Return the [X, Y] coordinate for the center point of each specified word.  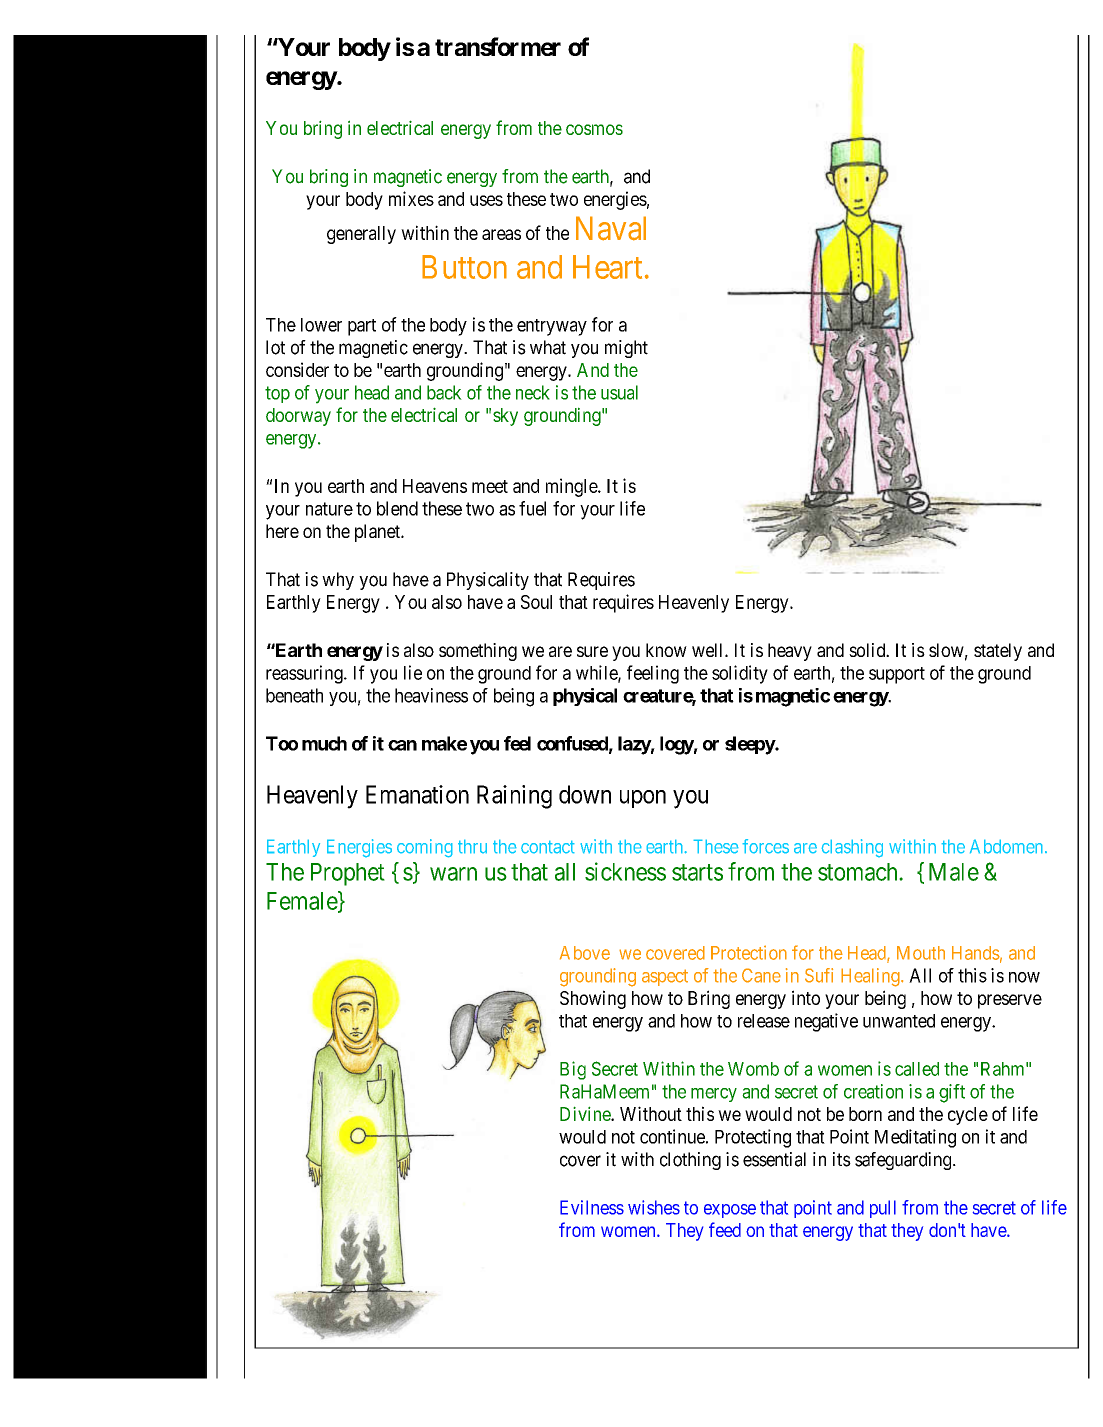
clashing [852, 848]
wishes [654, 1207]
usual [619, 392]
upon [643, 799]
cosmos [594, 129]
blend [397, 508]
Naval [611, 228]
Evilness [592, 1207]
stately [998, 652]
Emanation [417, 794]
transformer [498, 46]
